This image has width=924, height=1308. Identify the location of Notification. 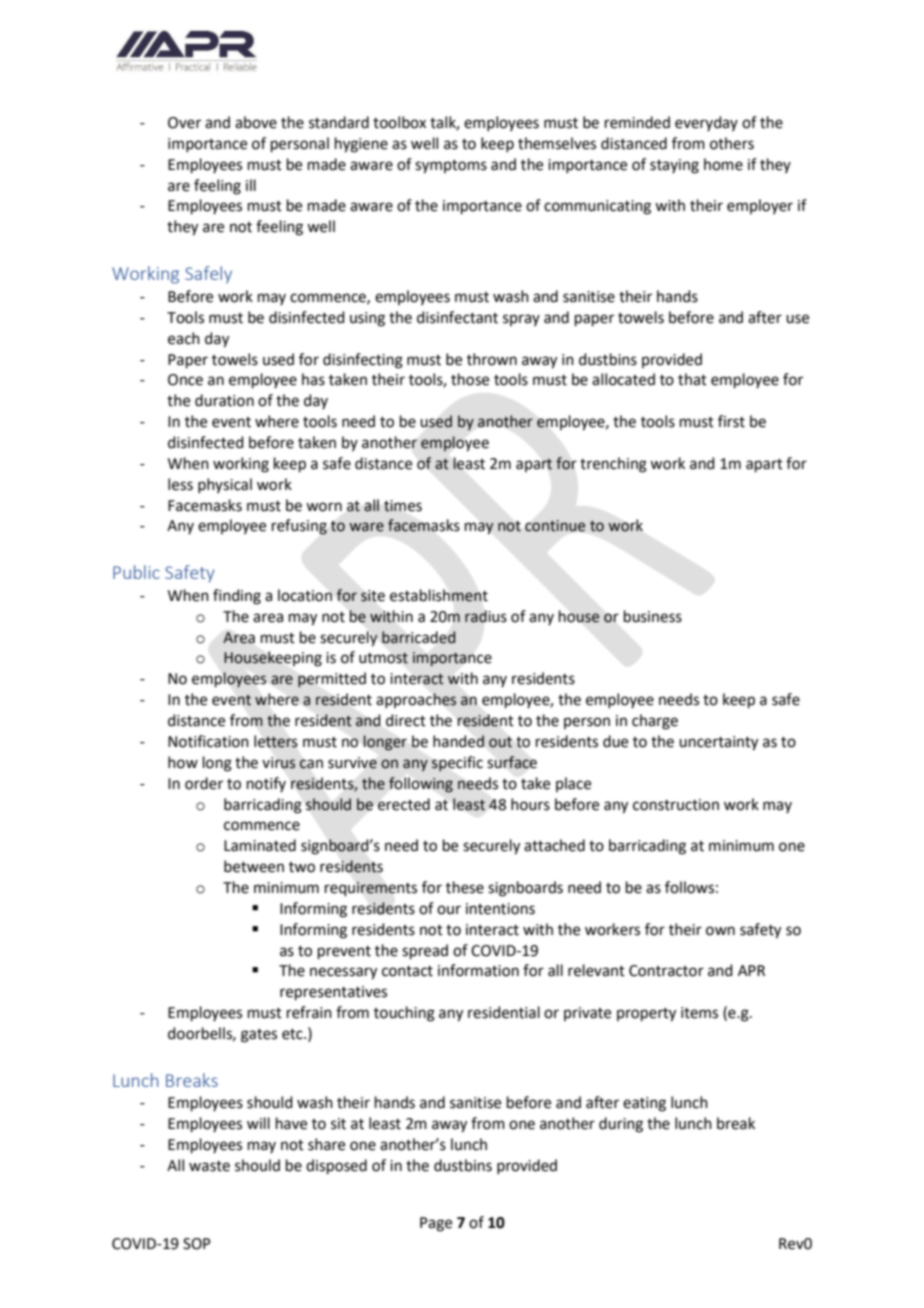
(208, 741).
